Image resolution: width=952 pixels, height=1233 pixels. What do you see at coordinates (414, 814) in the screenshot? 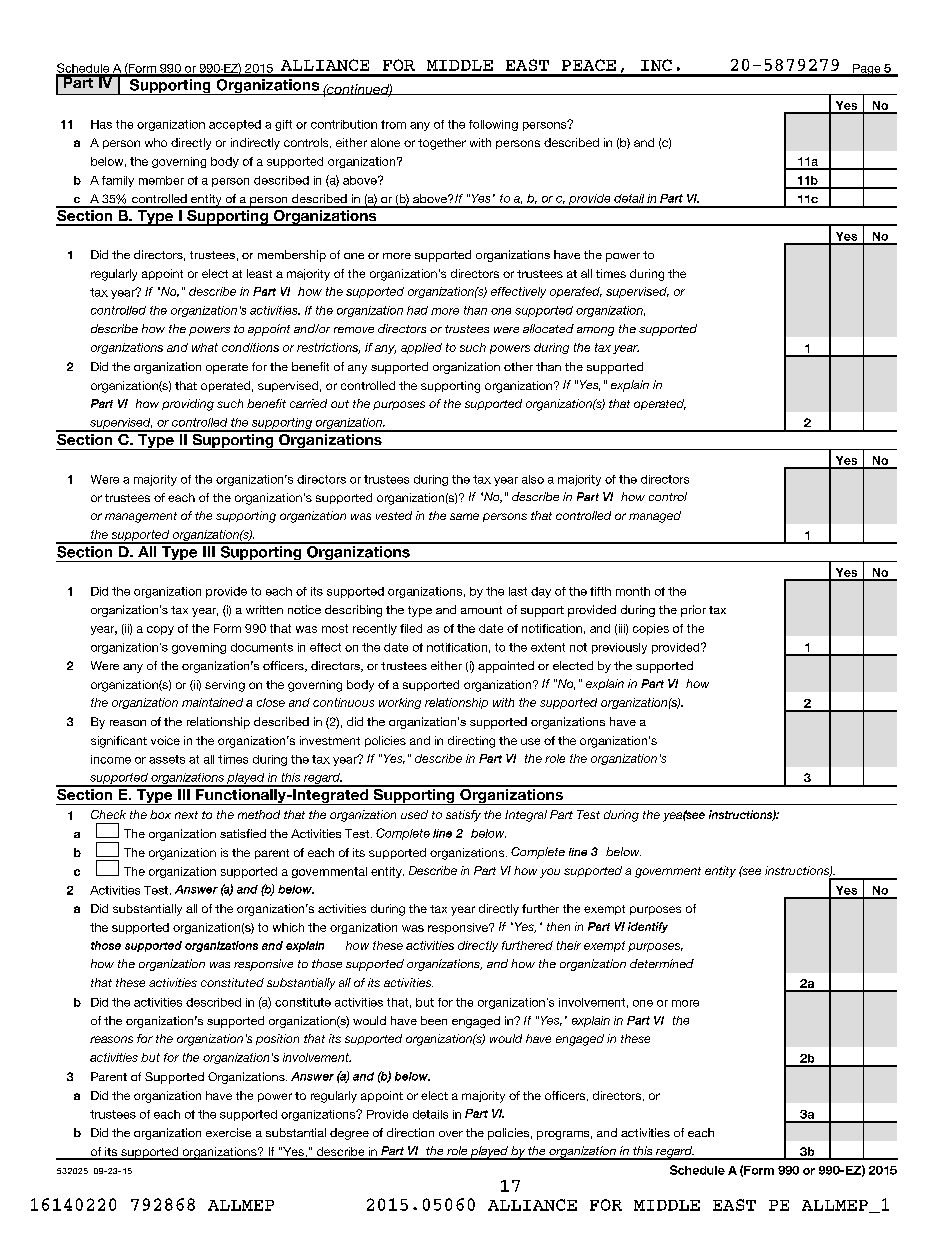
I see `used` at bounding box center [414, 814].
